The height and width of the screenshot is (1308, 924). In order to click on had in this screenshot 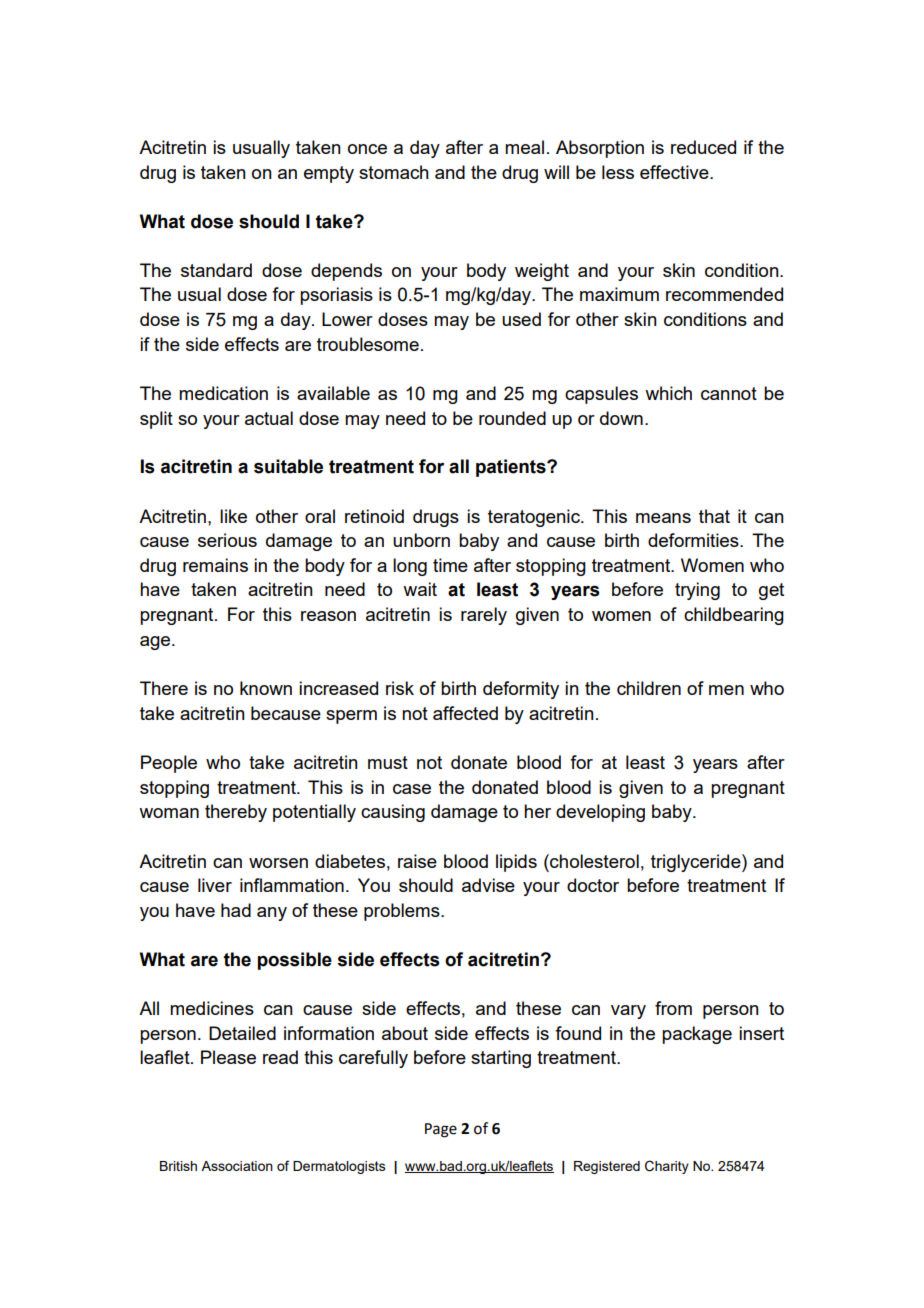, I will do `click(236, 910)`.
